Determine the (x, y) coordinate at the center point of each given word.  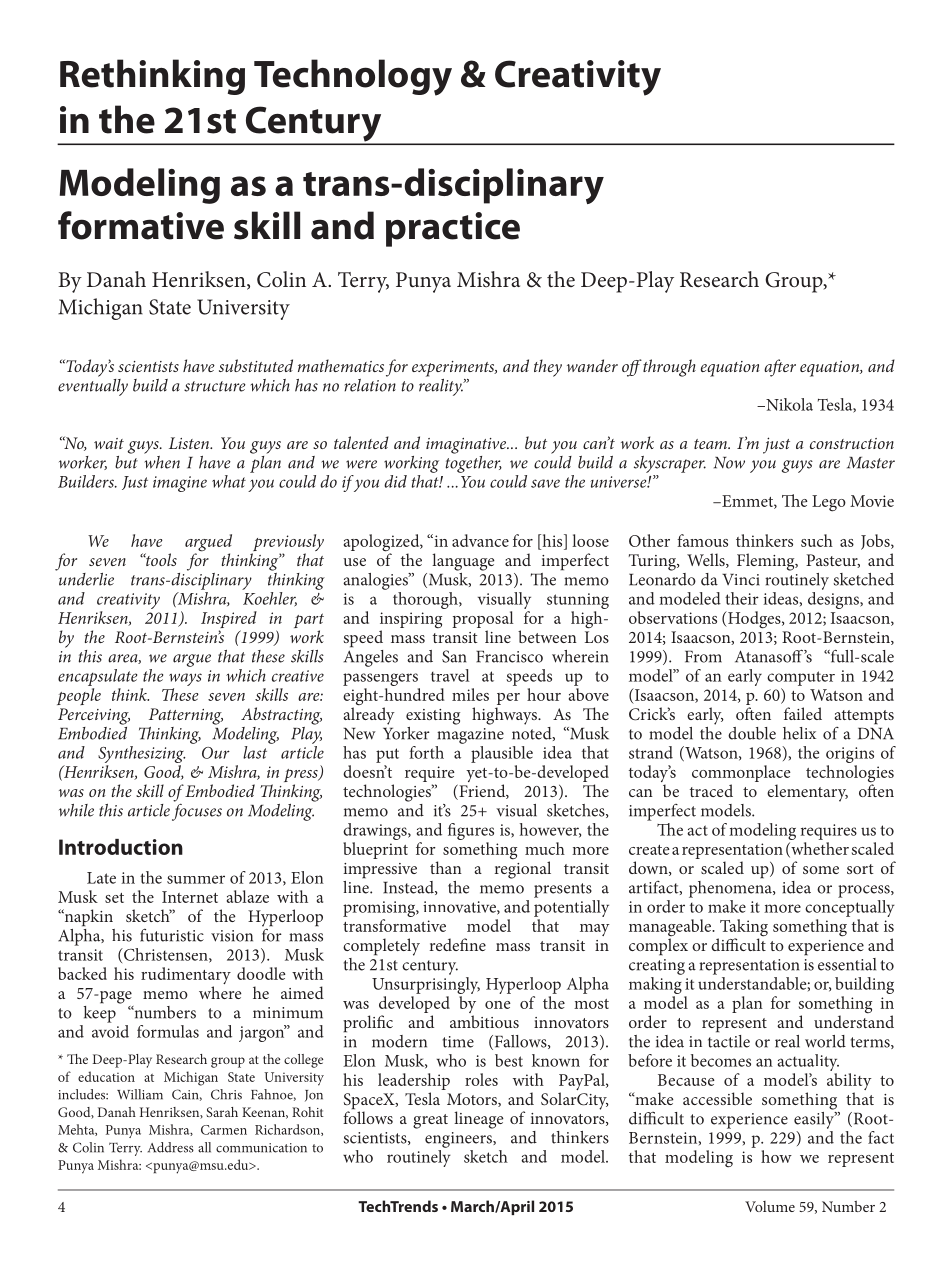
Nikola (788, 404)
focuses (197, 811)
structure (215, 386)
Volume (770, 1206)
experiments (454, 369)
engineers (459, 1140)
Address (171, 1147)
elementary (807, 793)
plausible (502, 754)
